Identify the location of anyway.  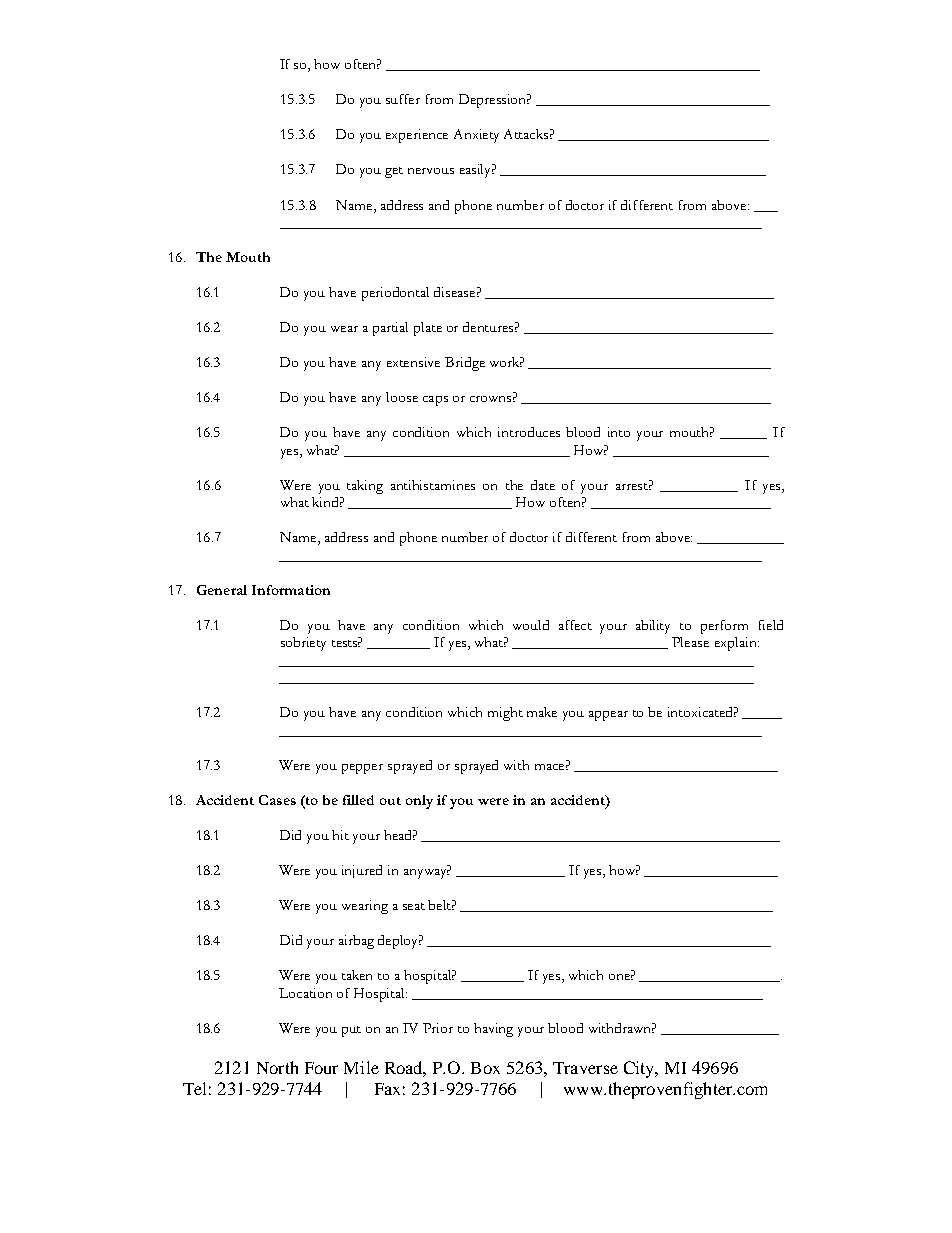
(427, 874).
